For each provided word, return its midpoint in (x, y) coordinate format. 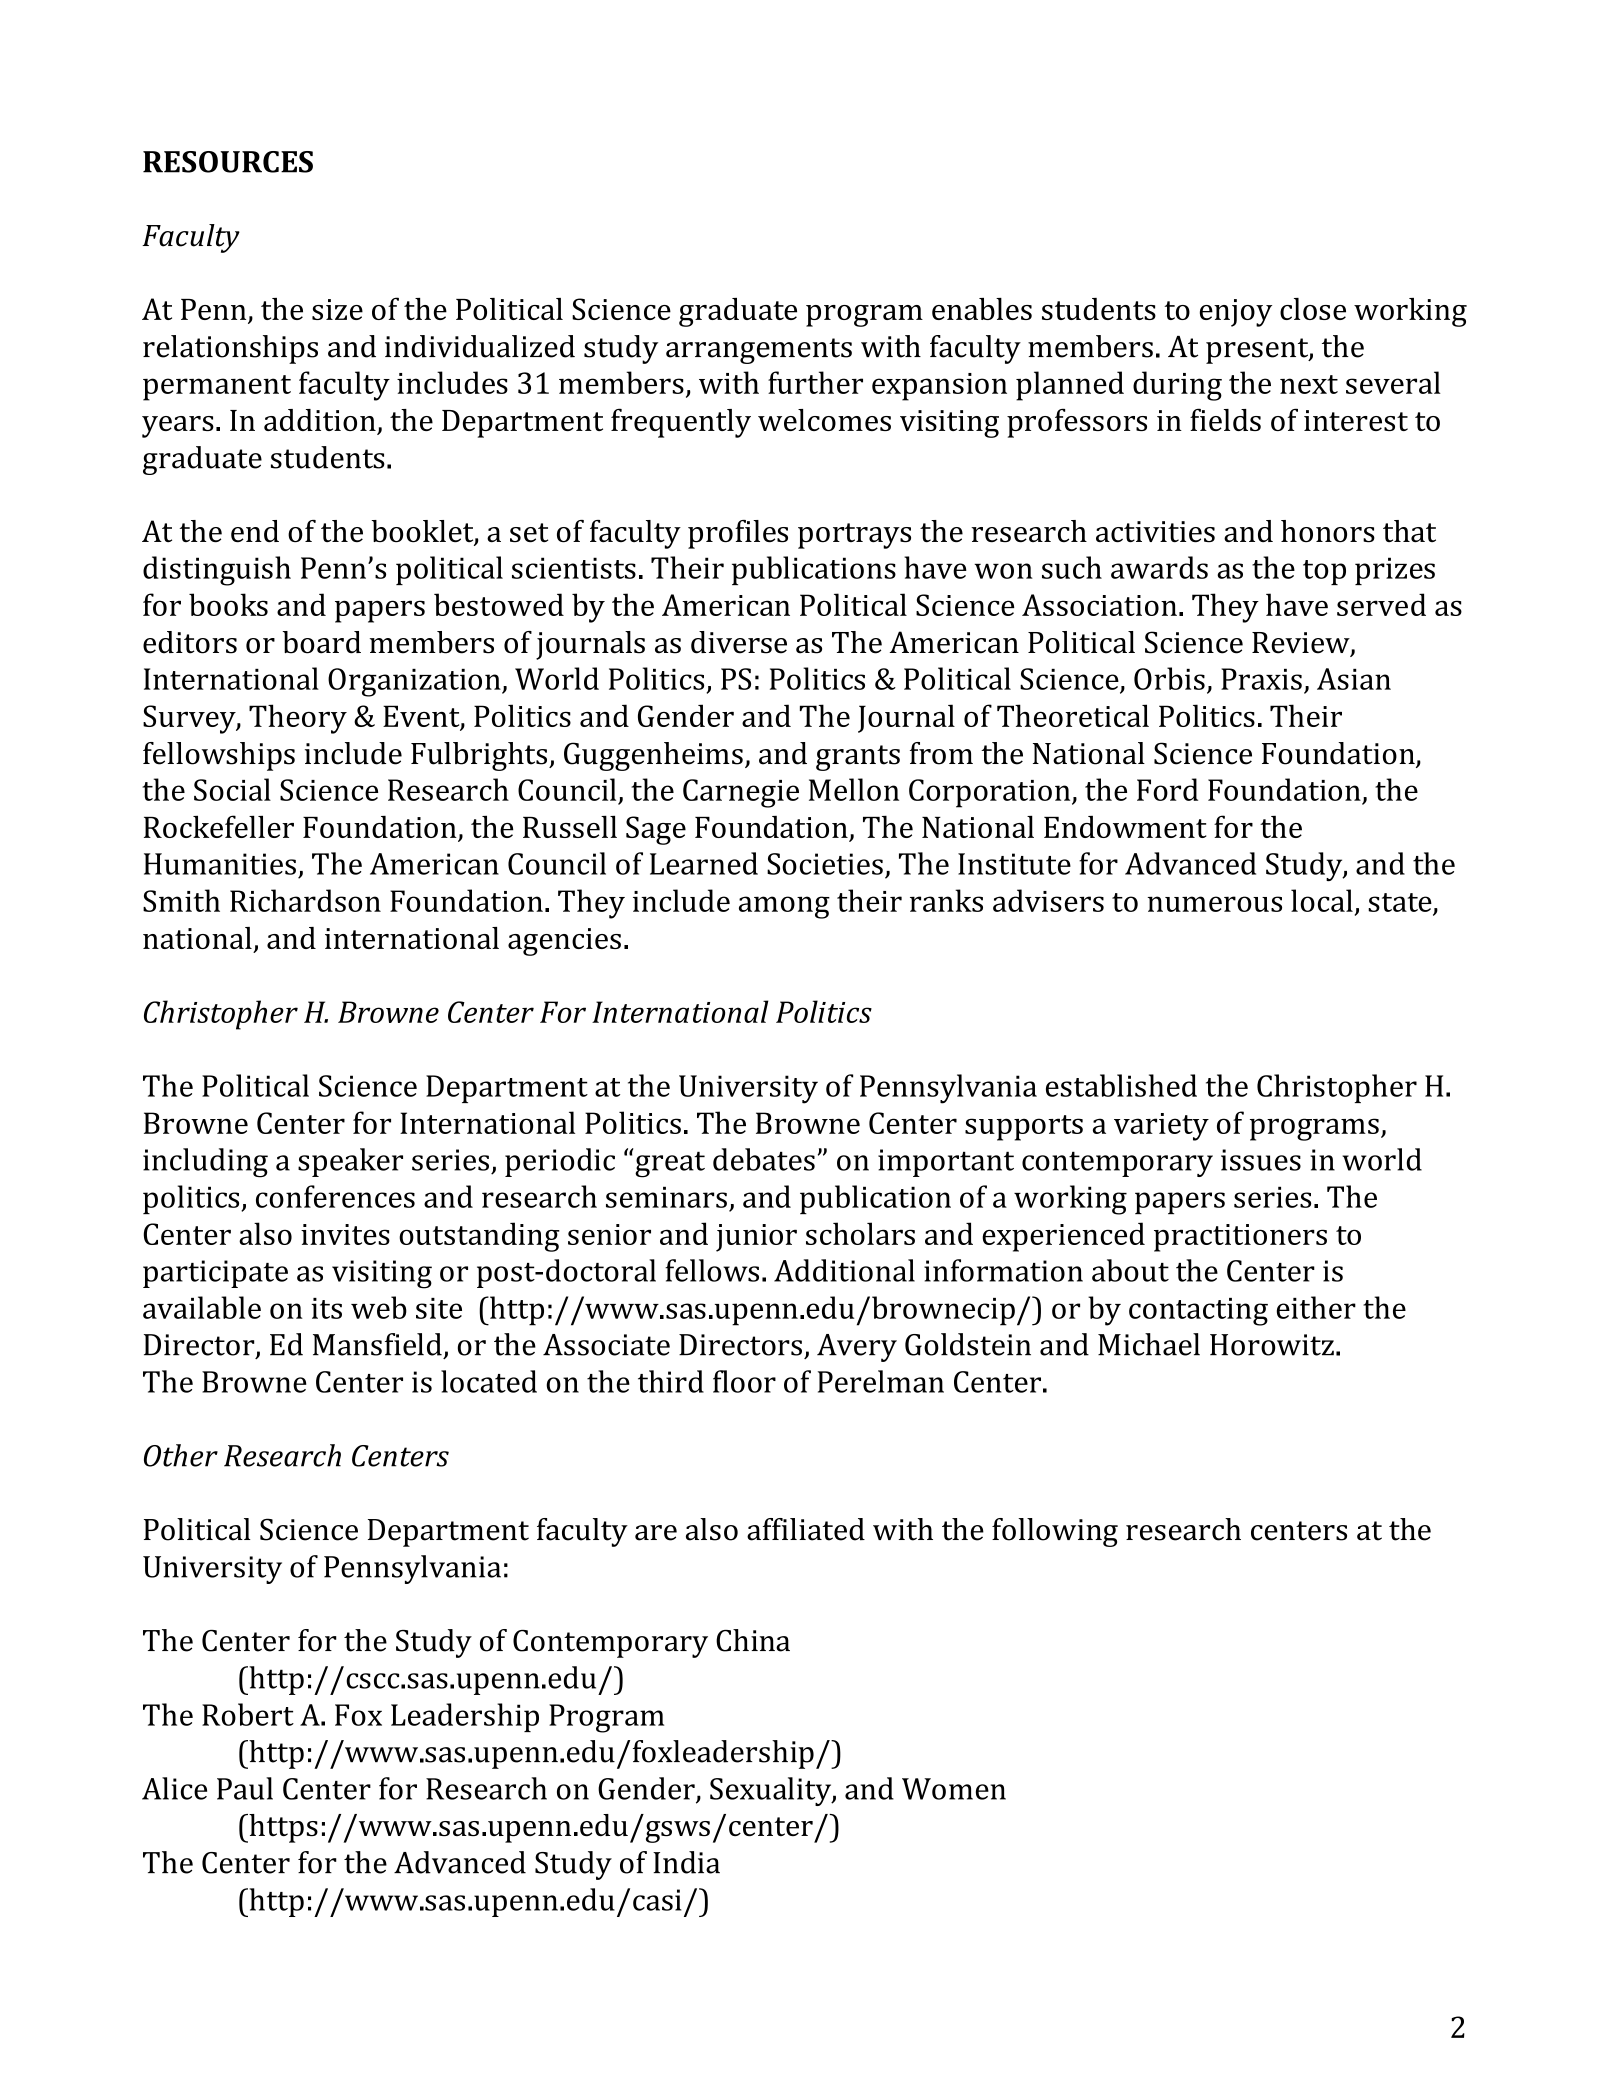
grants (858, 758)
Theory (298, 719)
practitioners (1240, 1238)
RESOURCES (228, 162)
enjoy (1236, 313)
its (326, 1308)
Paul (245, 1788)
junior (756, 1238)
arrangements (759, 351)
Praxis (1261, 679)
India (686, 1862)
